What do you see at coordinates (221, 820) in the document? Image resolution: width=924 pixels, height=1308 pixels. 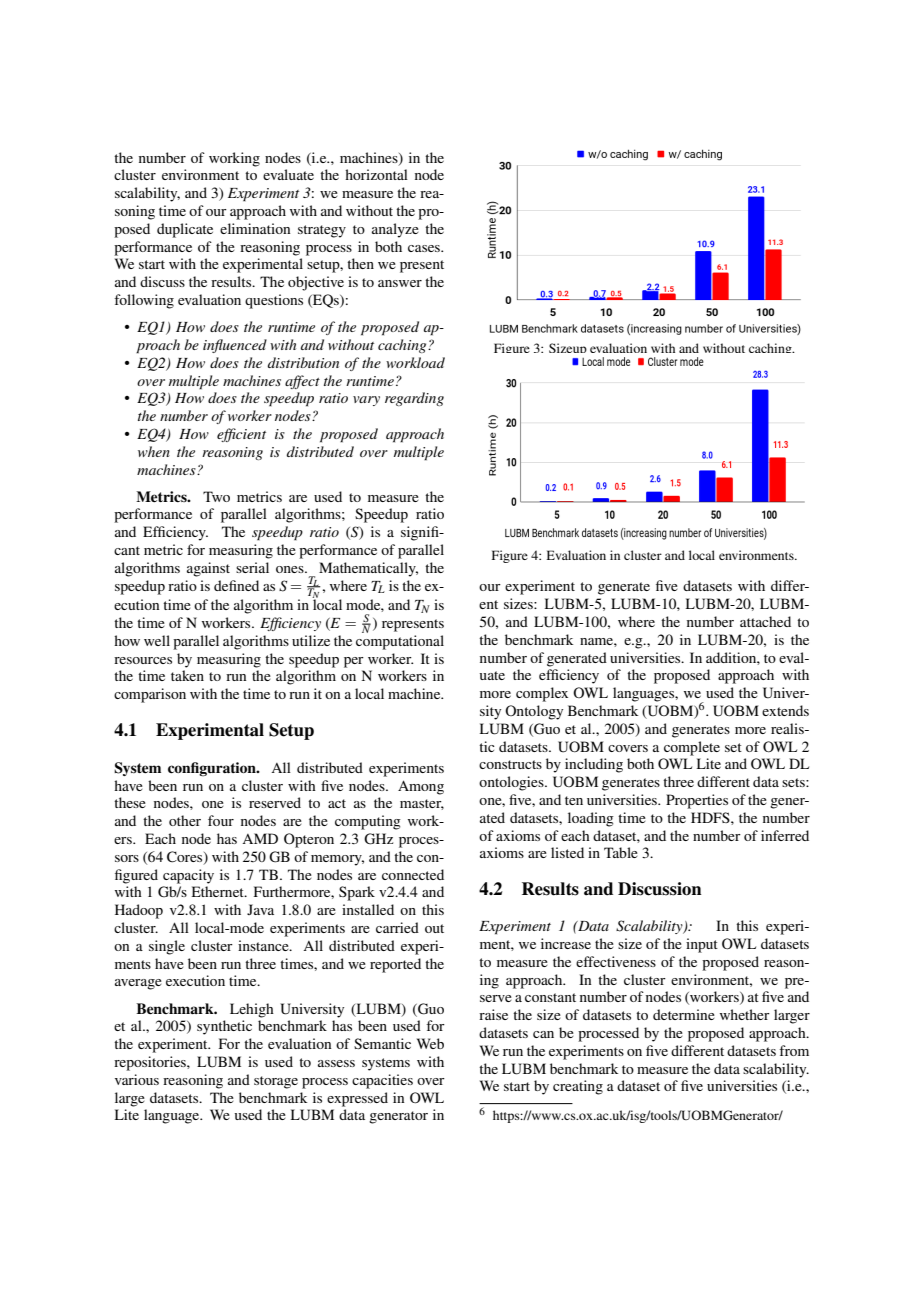 I see `four` at bounding box center [221, 820].
